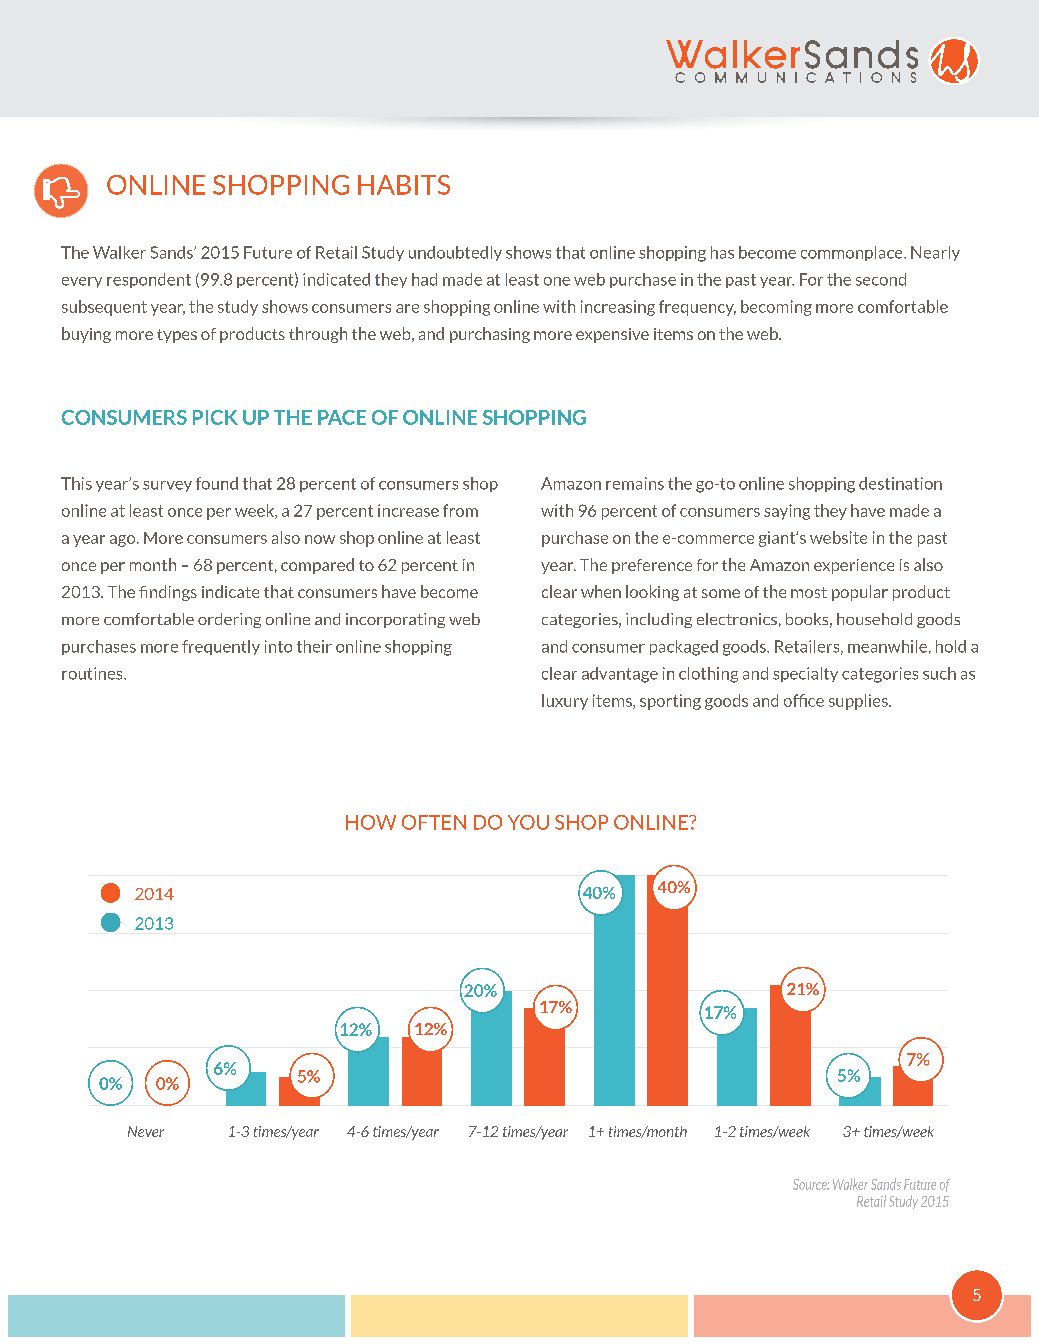 The width and height of the document is (1039, 1344). Describe the element at coordinates (805, 674) in the document. I see `specialty` at that location.
